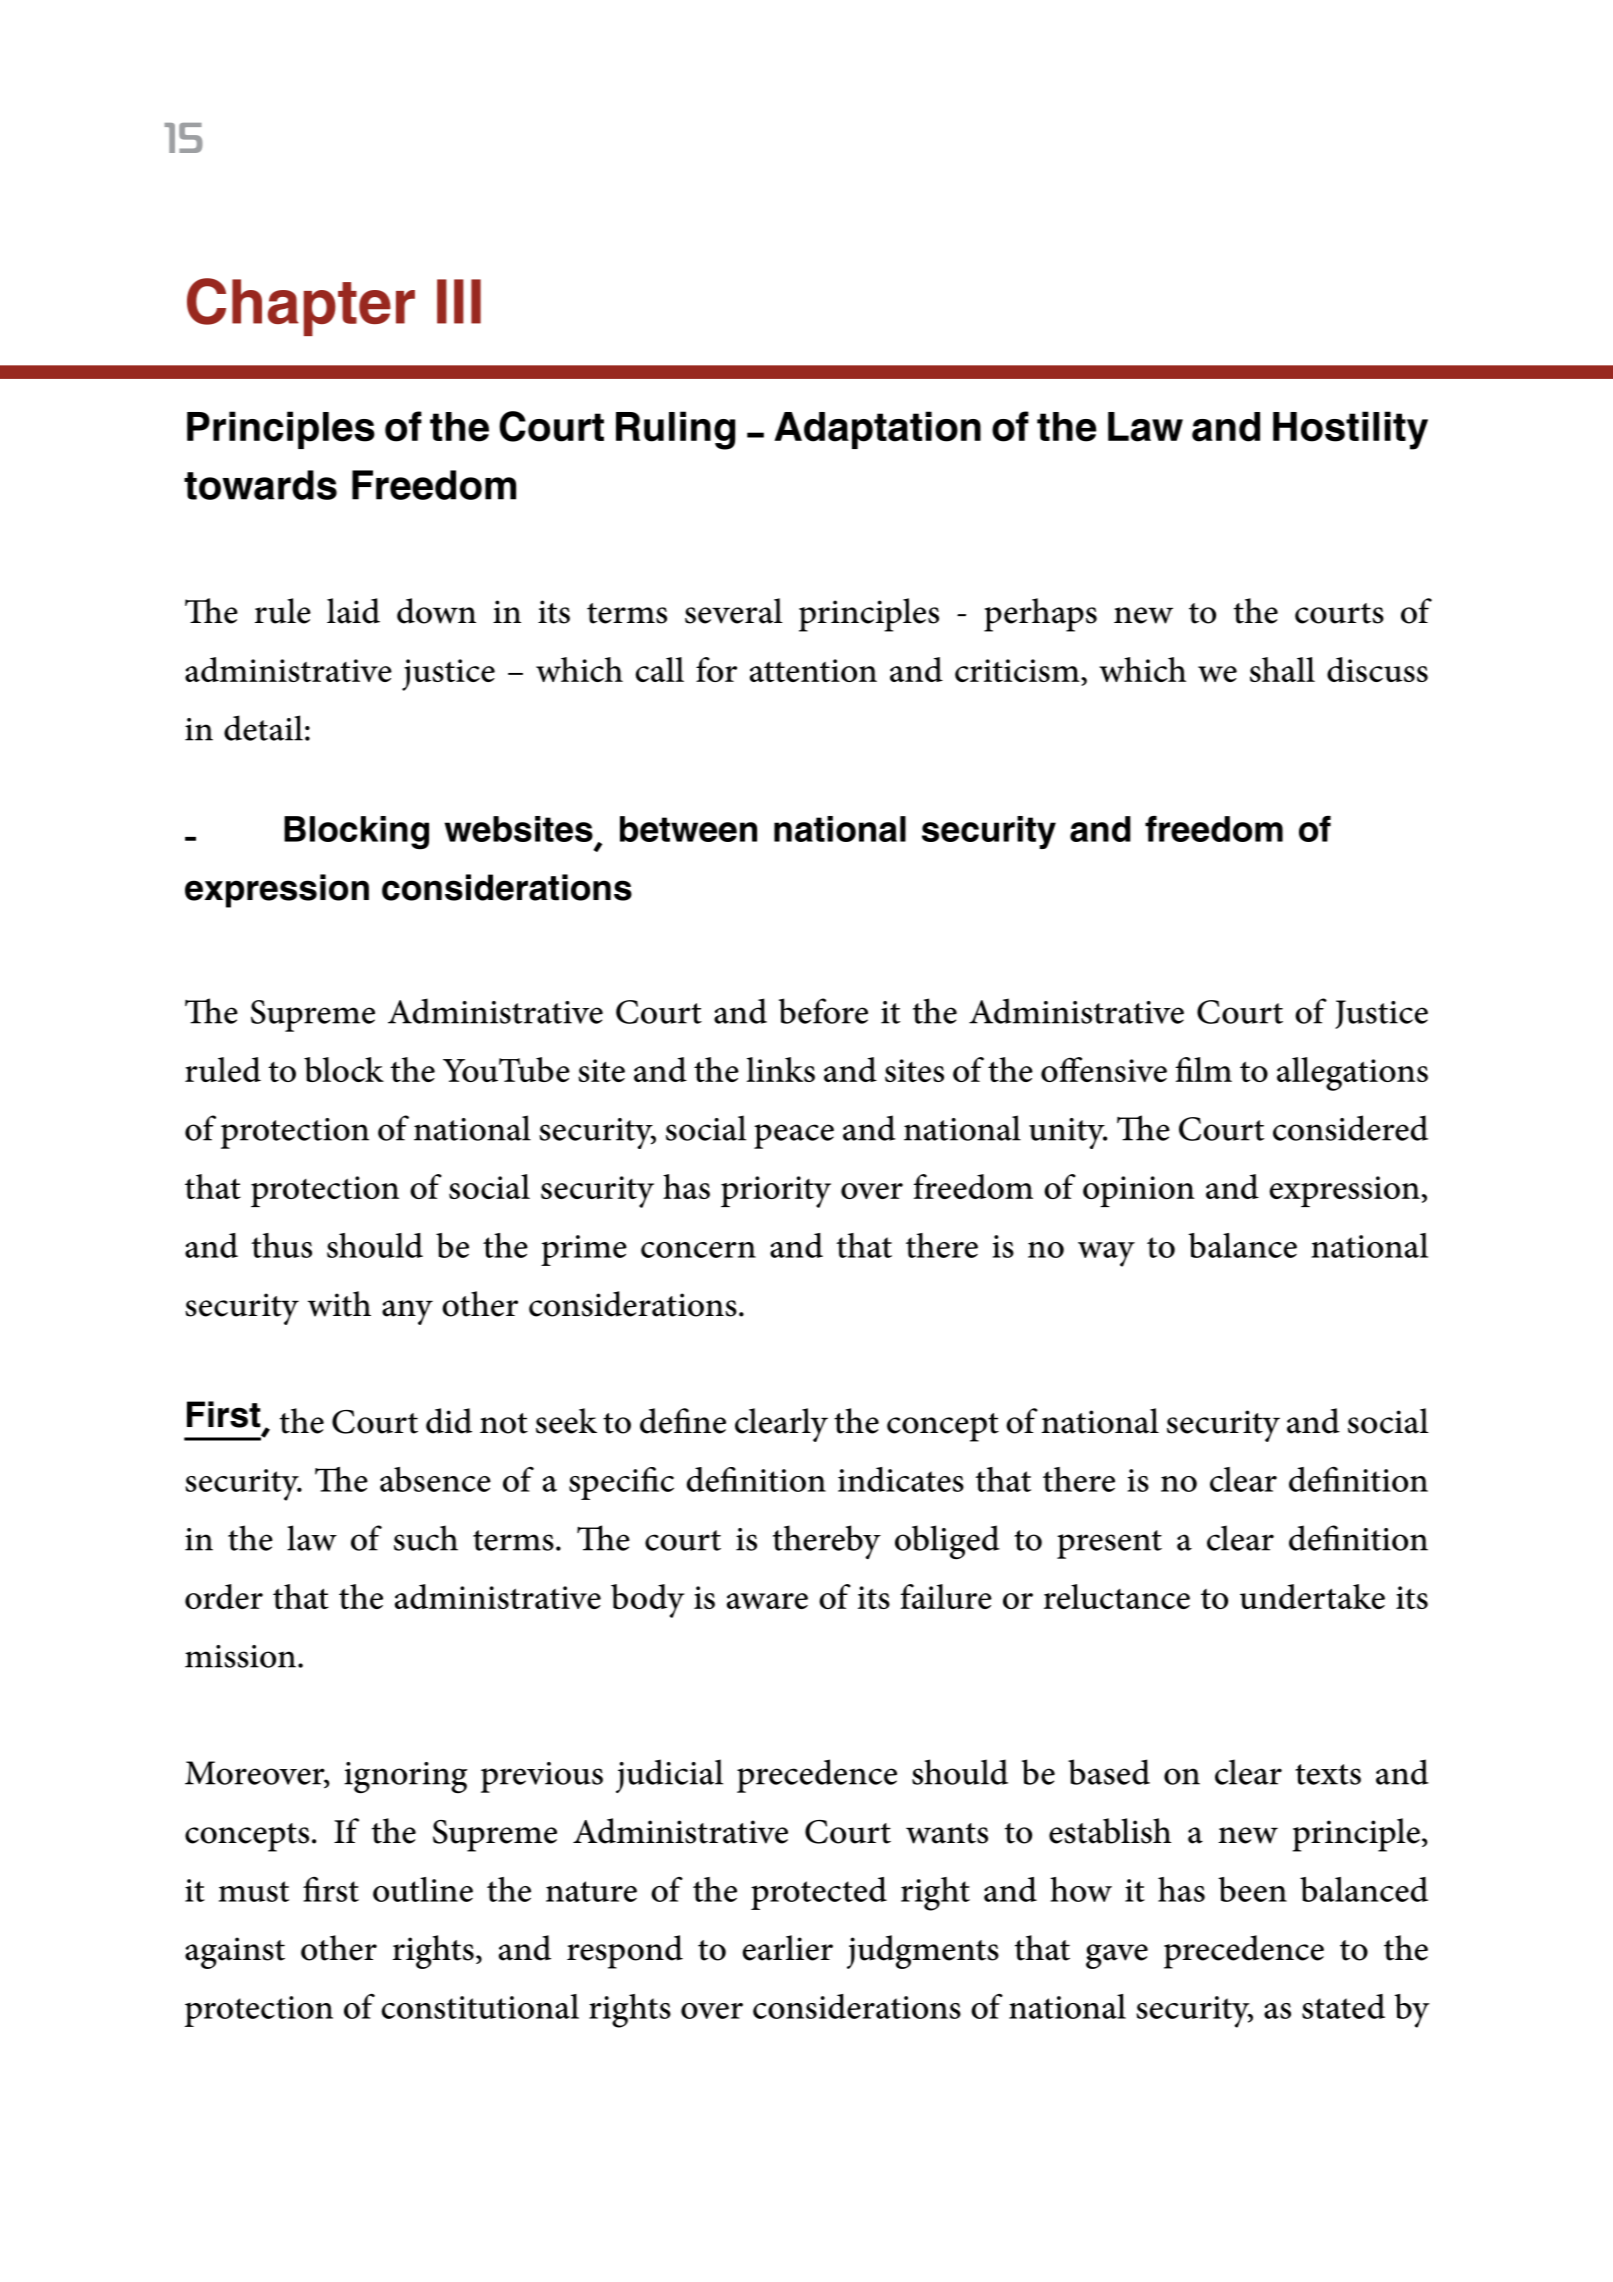  What do you see at coordinates (1350, 430) in the screenshot?
I see `Hostility` at bounding box center [1350, 430].
